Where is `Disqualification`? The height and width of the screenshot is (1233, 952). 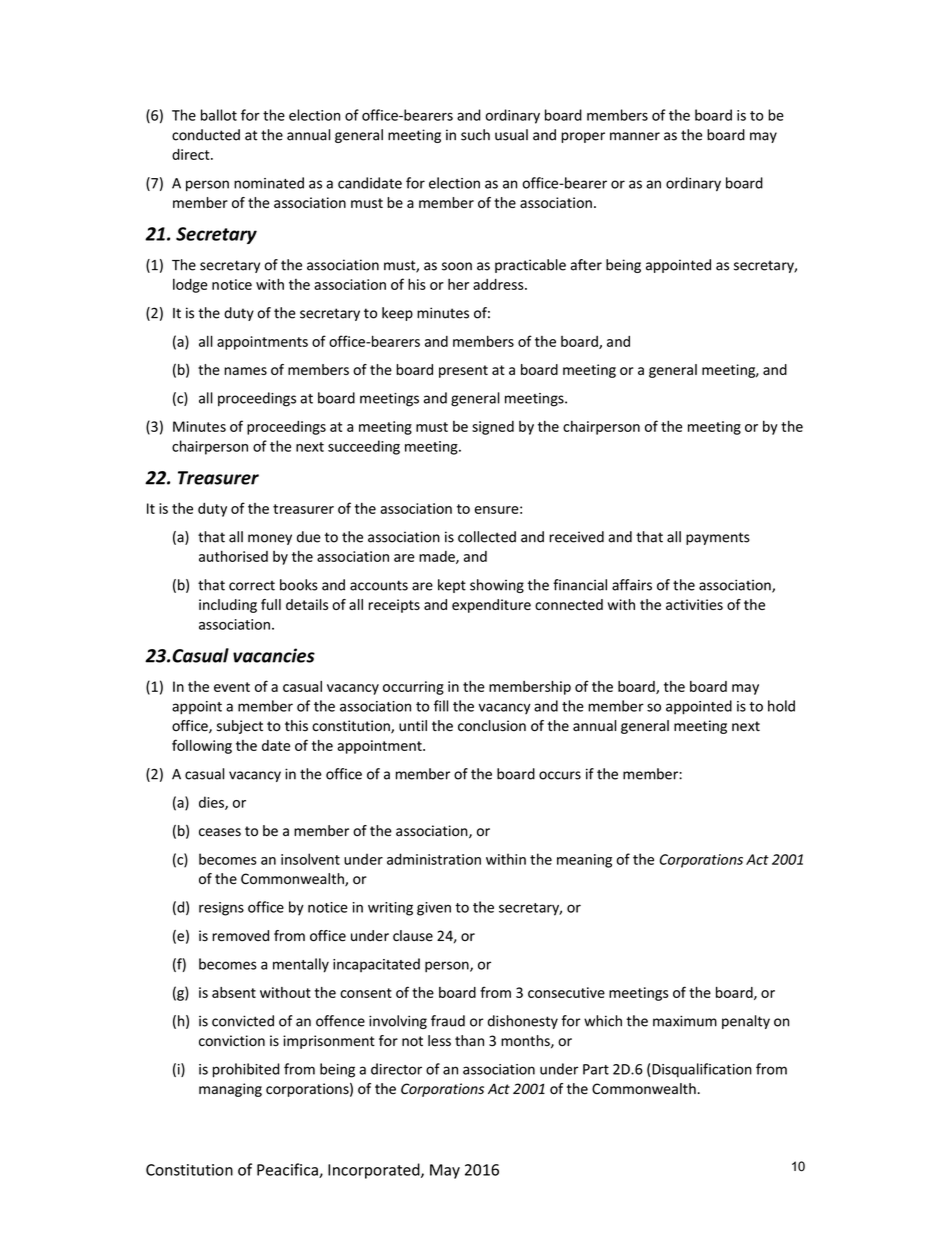
Disqualification is located at coordinates (702, 1070).
